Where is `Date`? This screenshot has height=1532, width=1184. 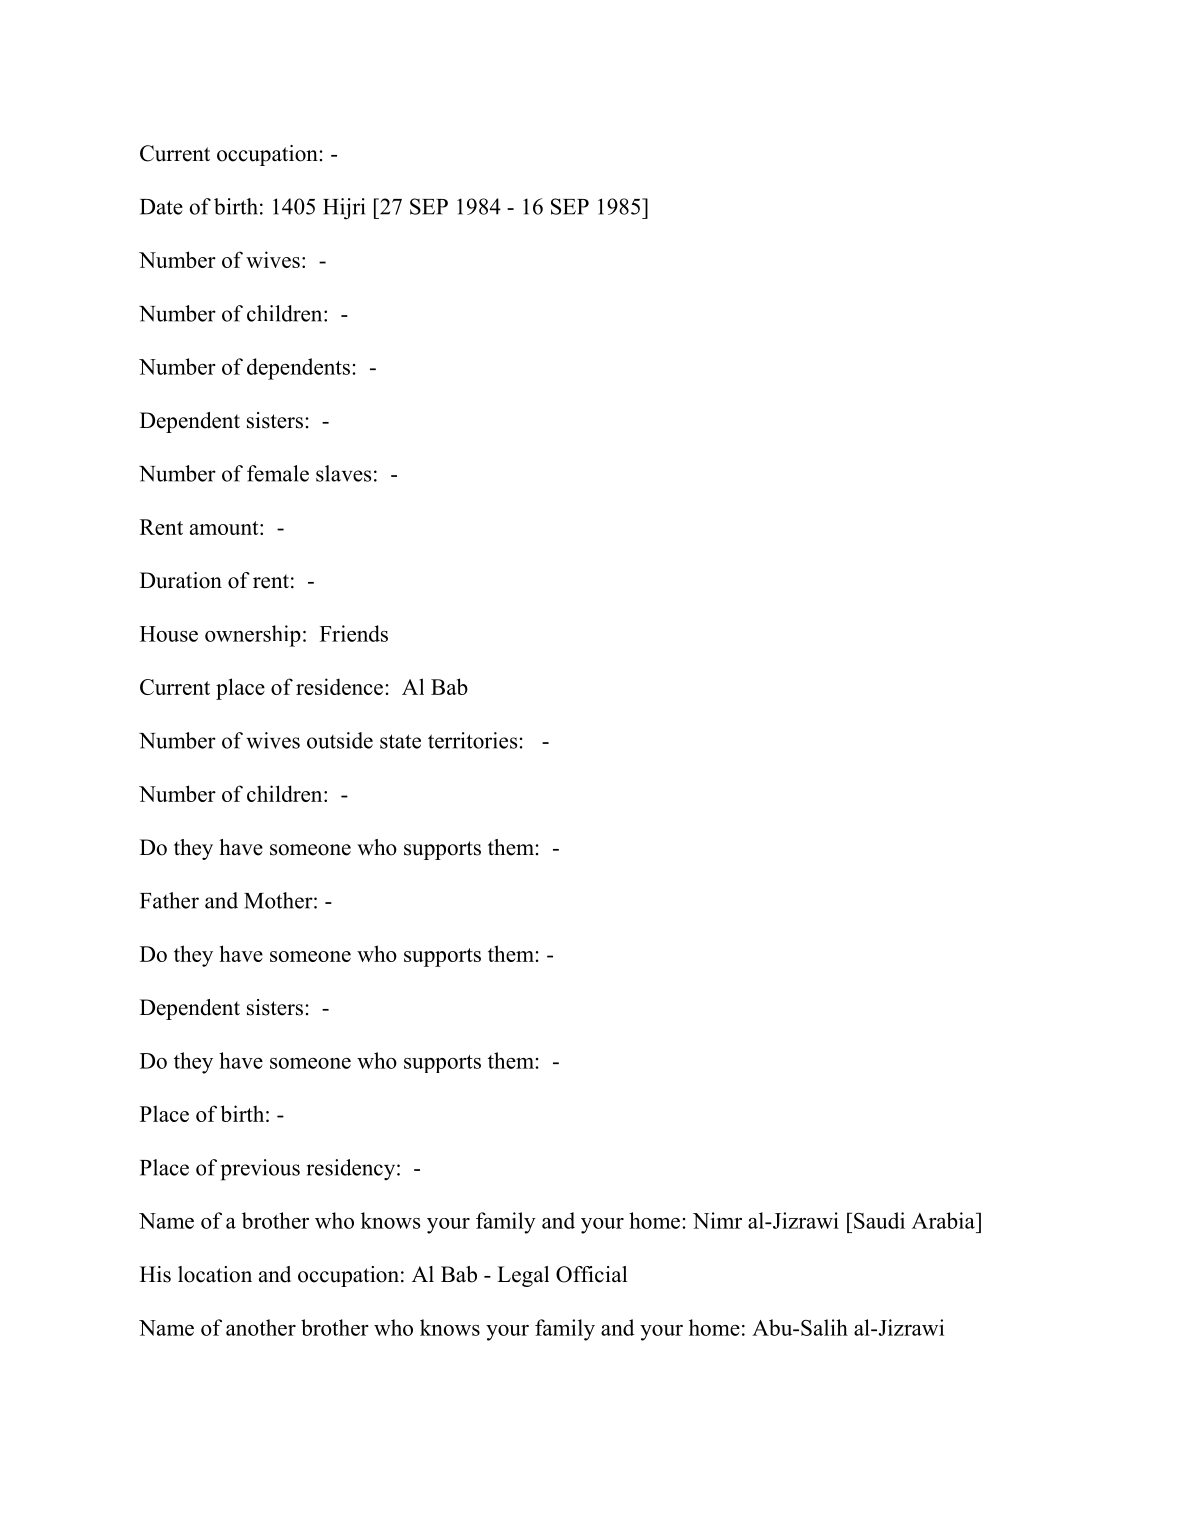
Date is located at coordinates (161, 207).
